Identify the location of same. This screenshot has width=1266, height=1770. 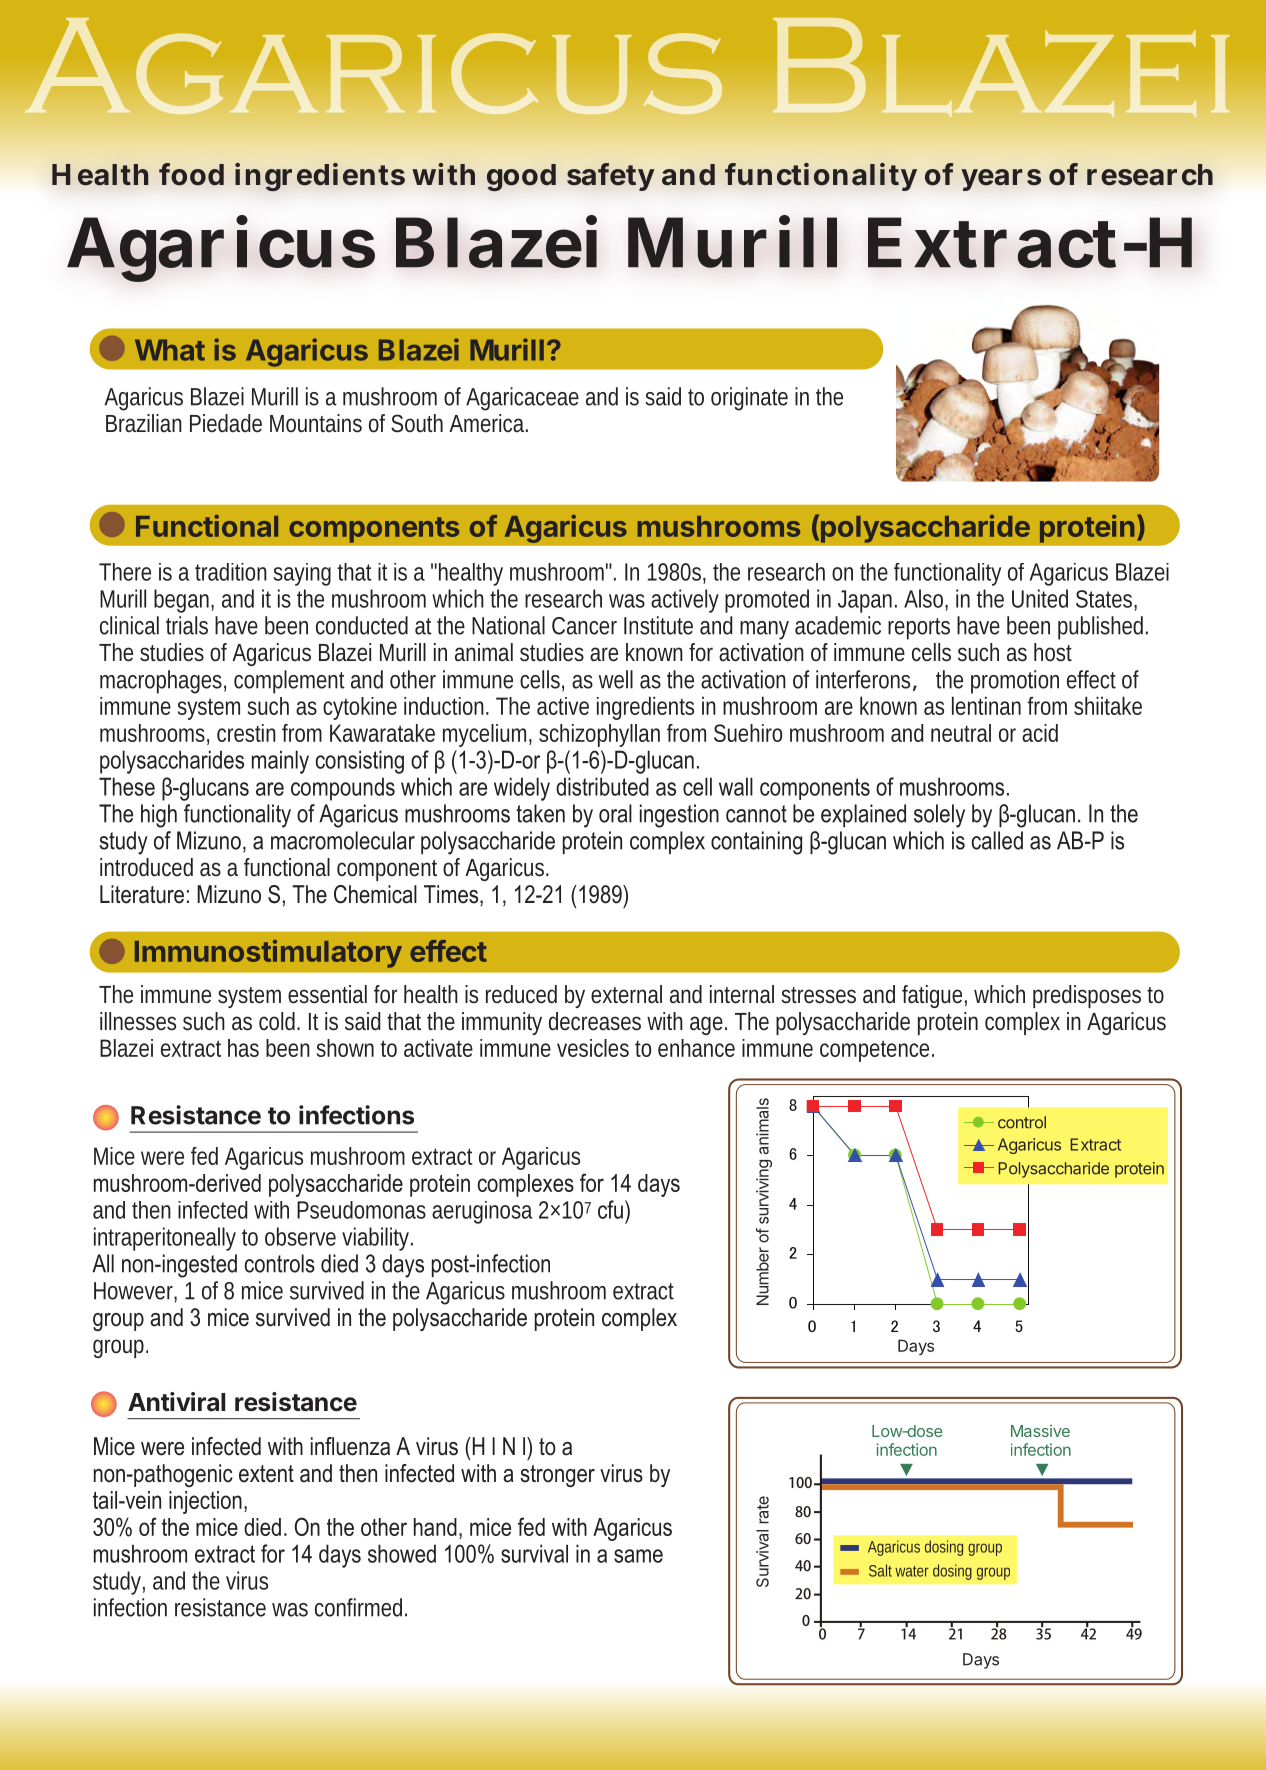
(638, 1556).
